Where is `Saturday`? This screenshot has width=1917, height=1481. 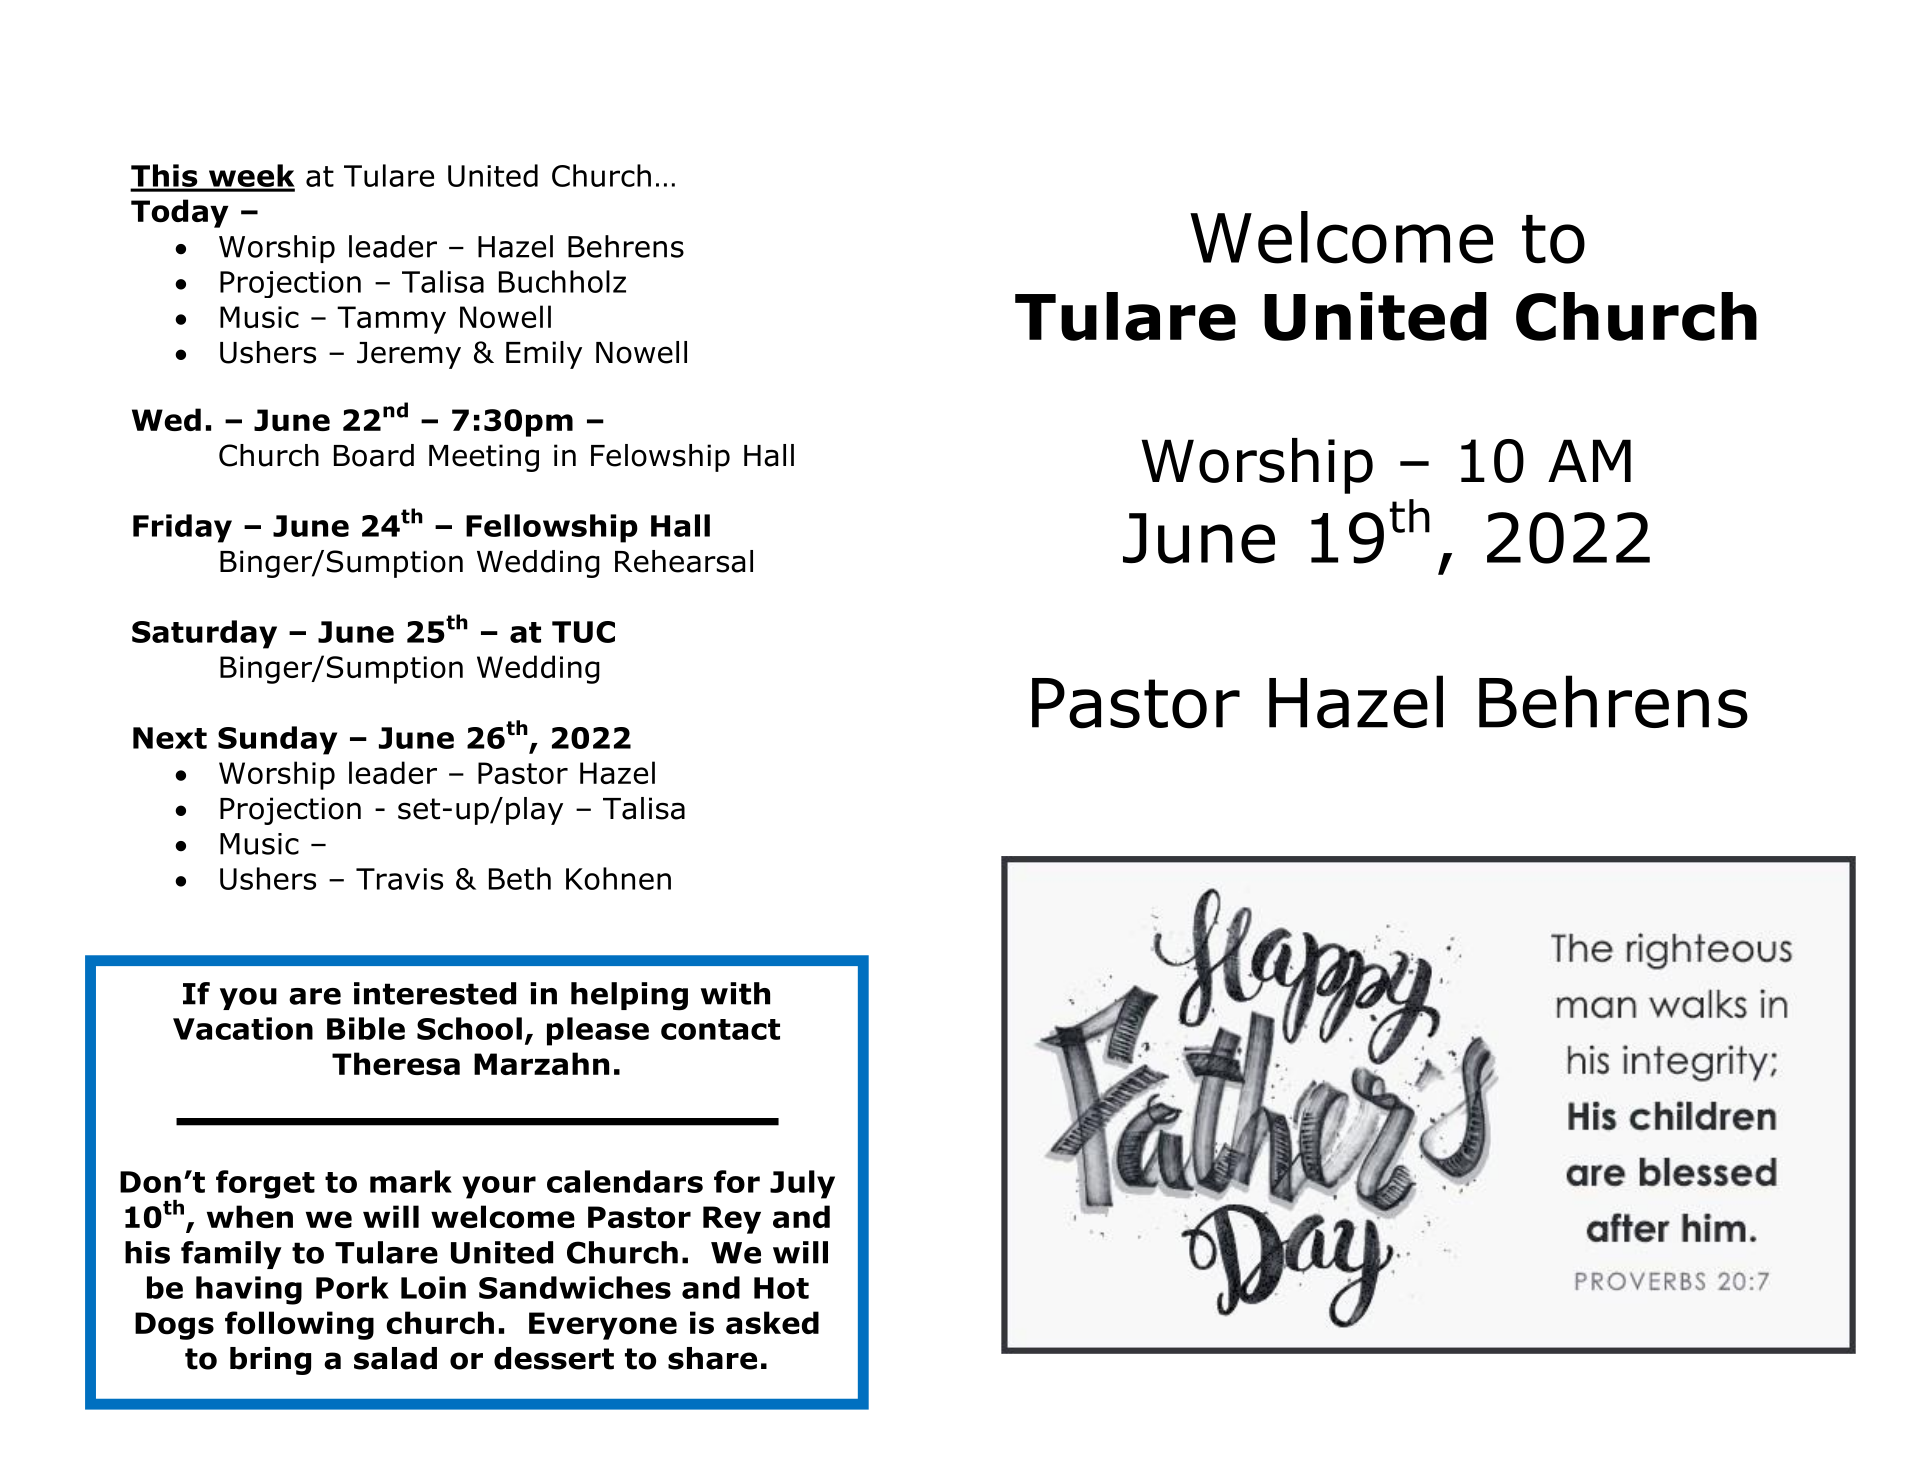 Saturday is located at coordinates (204, 634).
